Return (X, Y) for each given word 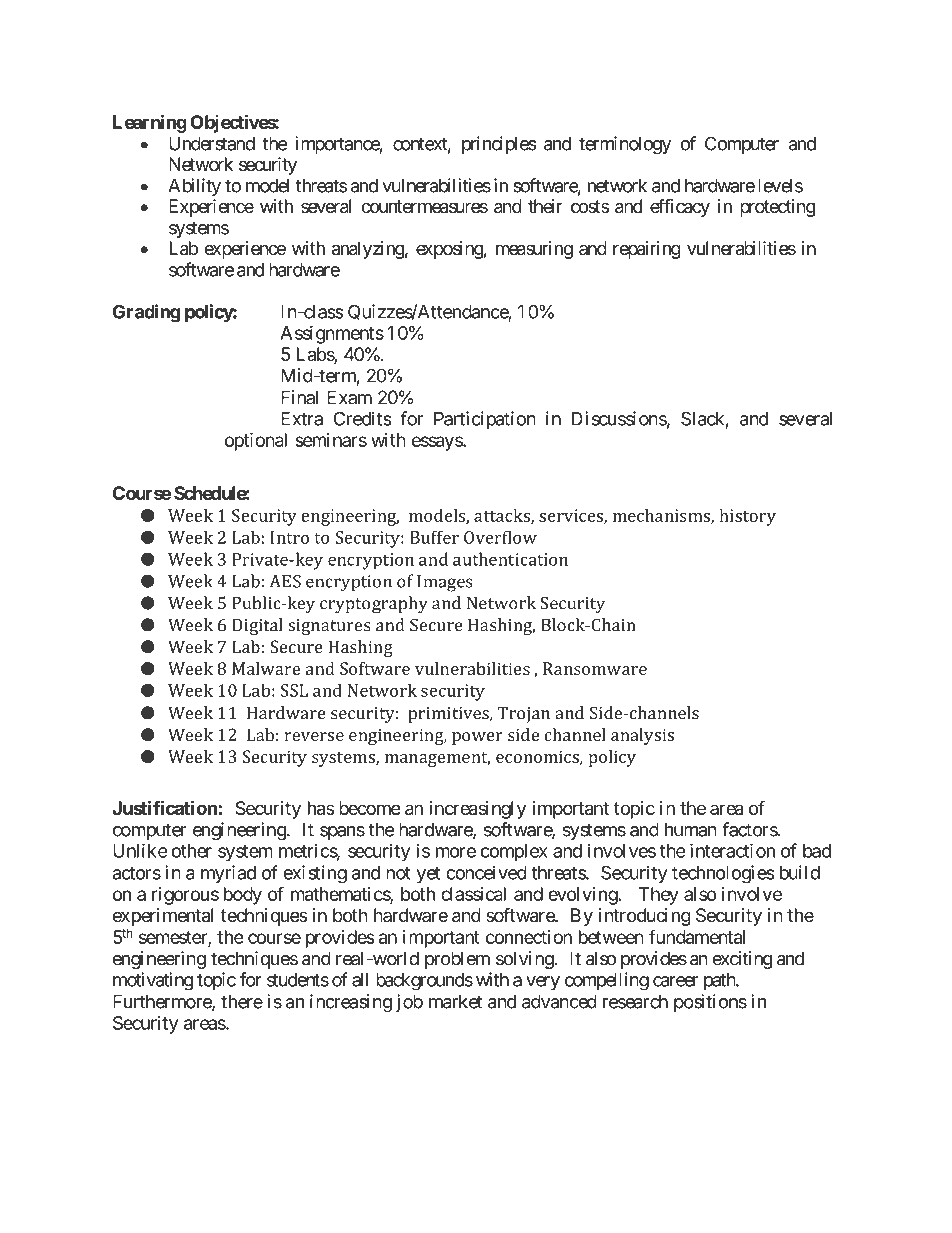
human (691, 829)
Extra (302, 419)
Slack (702, 418)
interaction (732, 850)
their (545, 206)
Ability (194, 187)
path (720, 981)
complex (514, 853)
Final (299, 397)
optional (256, 442)
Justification (164, 807)
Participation (485, 420)
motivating (153, 981)
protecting (777, 208)
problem (457, 960)
